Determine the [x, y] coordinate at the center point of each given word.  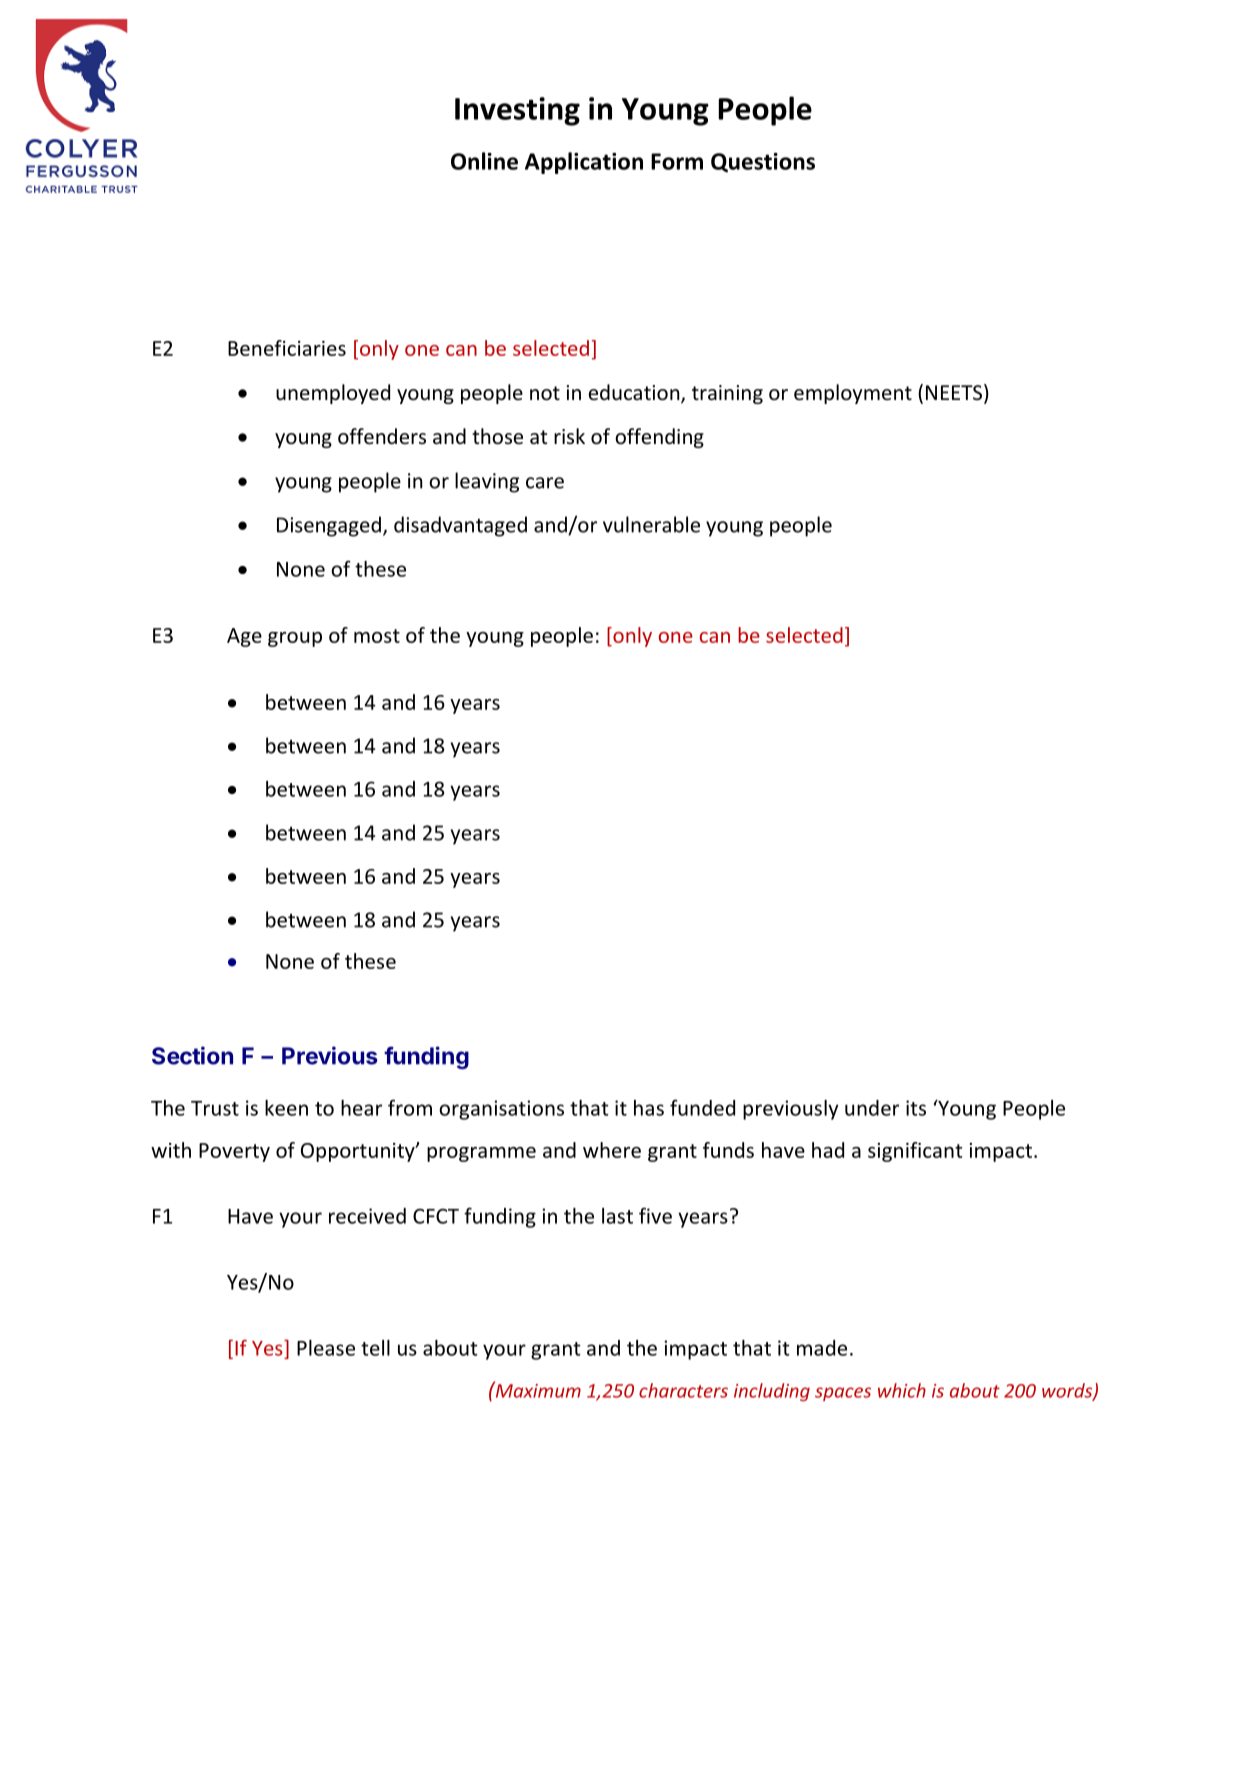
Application [584, 163]
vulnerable [651, 524]
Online [484, 161]
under [872, 1108]
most [377, 636]
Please [326, 1348]
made [822, 1348]
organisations [501, 1110]
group [295, 639]
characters [683, 1390]
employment [853, 394]
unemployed [333, 394]
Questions [763, 163]
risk [569, 436]
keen [286, 1108]
